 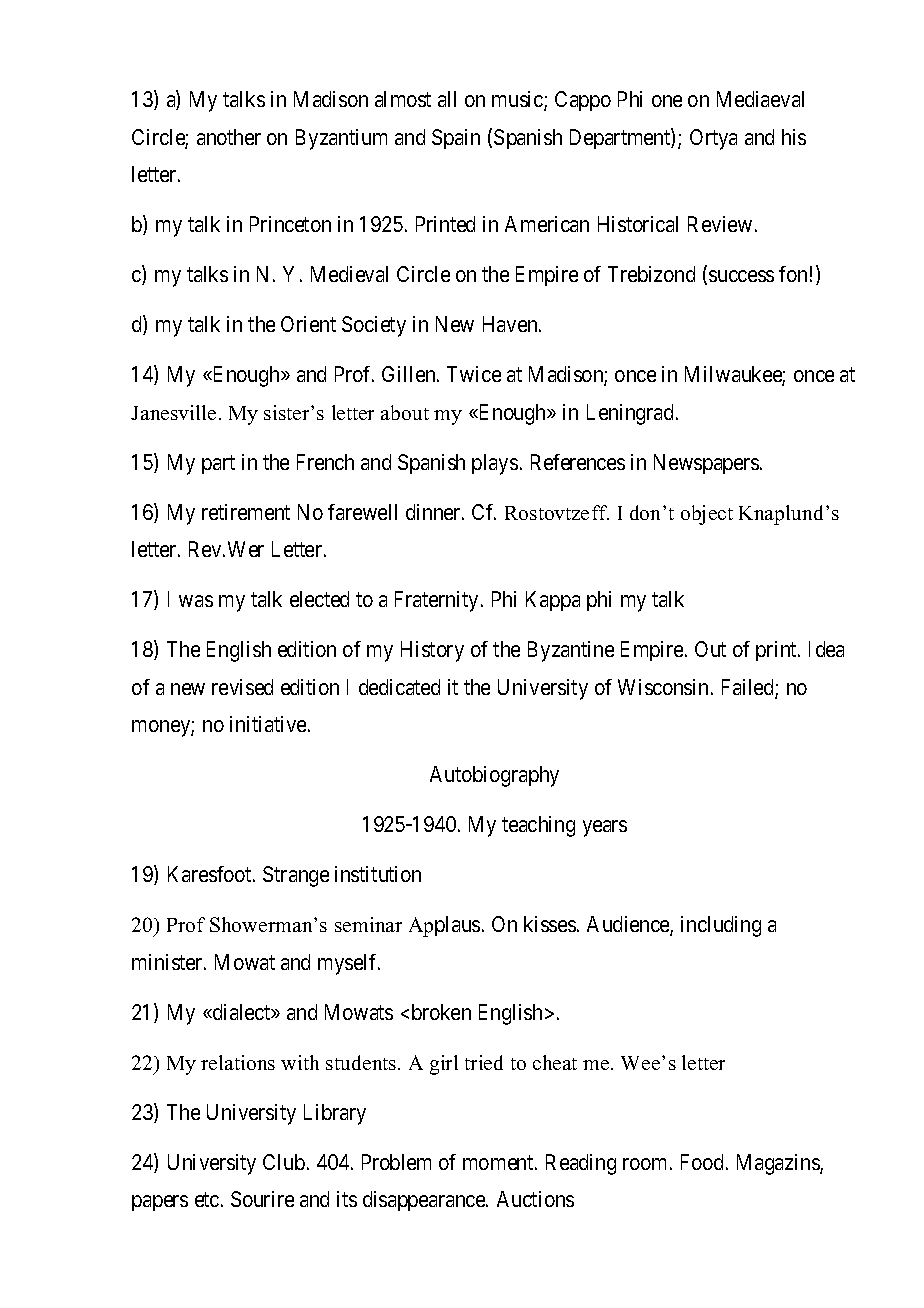 I want to click on another, so click(x=229, y=137).
